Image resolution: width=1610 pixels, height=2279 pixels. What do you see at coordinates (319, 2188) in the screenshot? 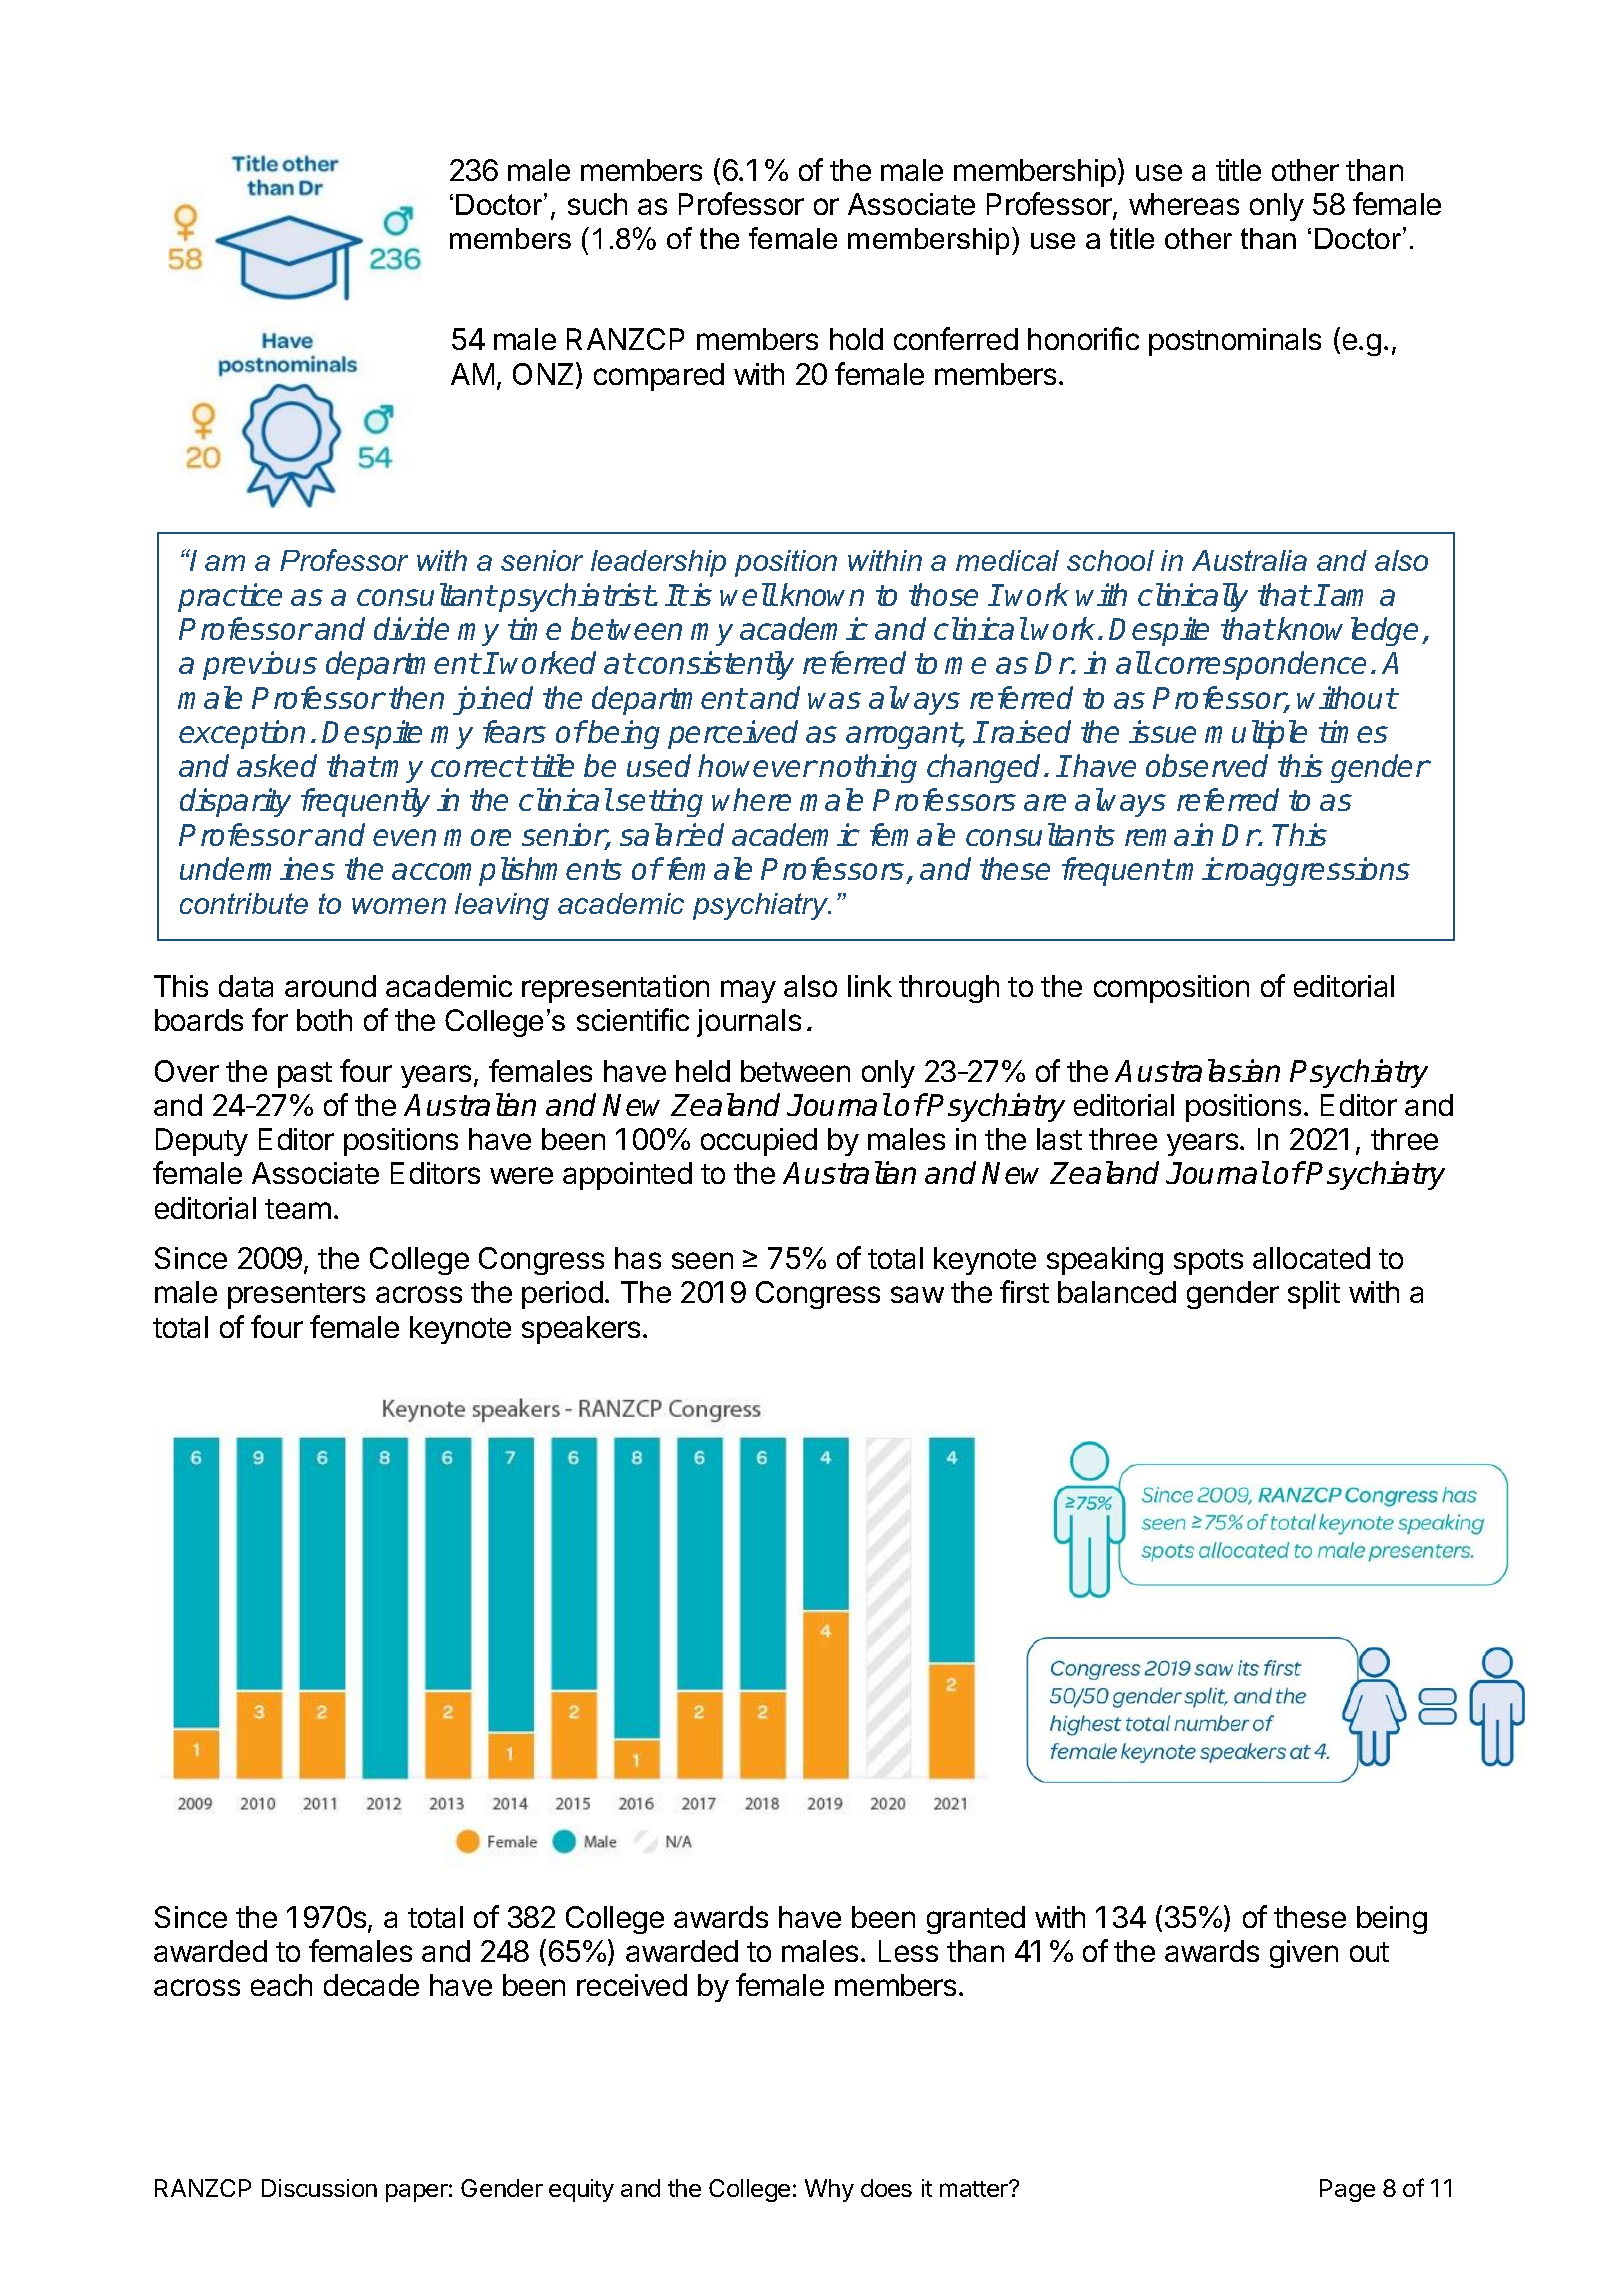
I see `Discussion` at bounding box center [319, 2188].
